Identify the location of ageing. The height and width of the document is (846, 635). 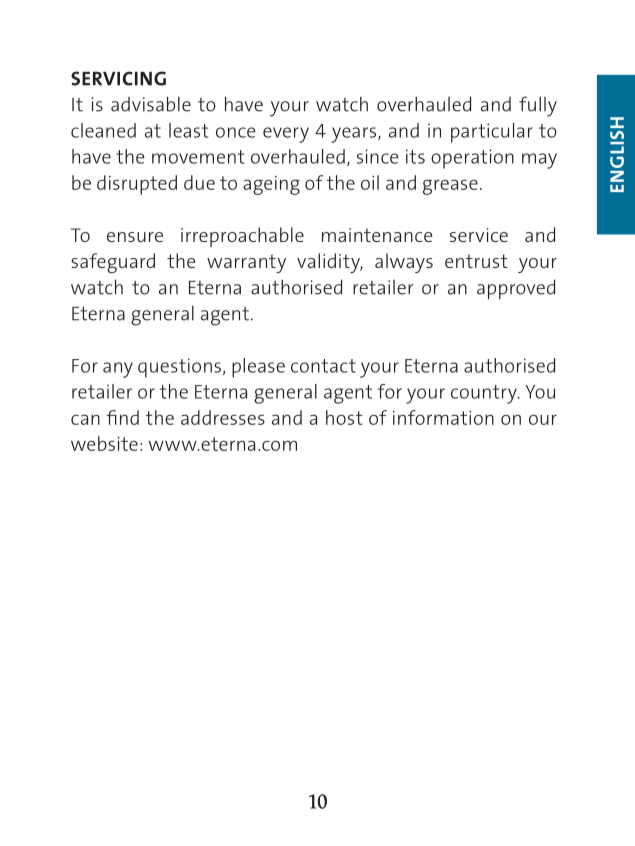
(271, 185).
